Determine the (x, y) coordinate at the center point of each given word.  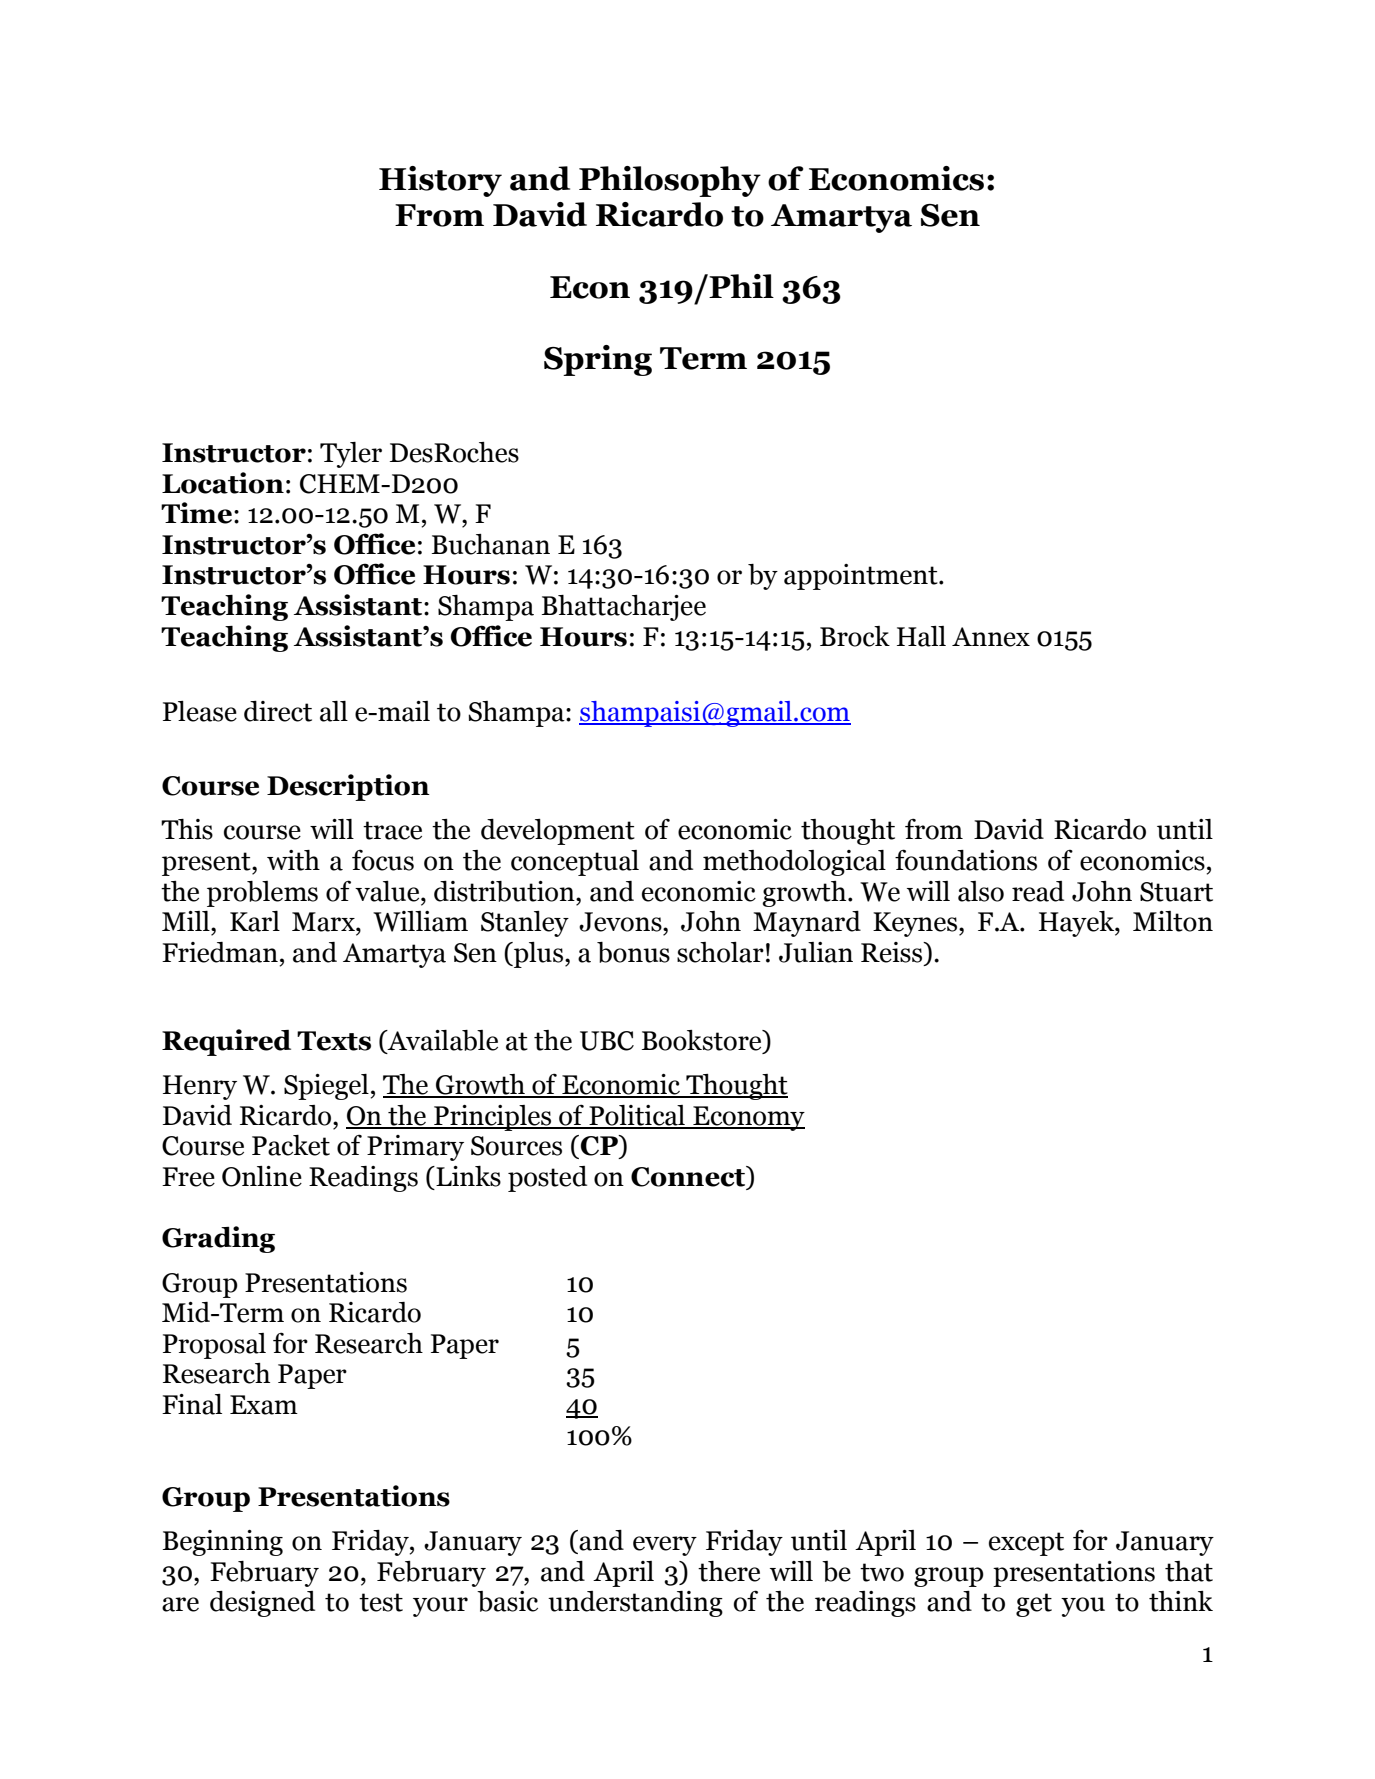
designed (262, 1604)
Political (637, 1116)
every (665, 1546)
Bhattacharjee (624, 608)
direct (278, 711)
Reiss (893, 953)
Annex (991, 637)
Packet (291, 1145)
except (1026, 1544)
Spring (598, 360)
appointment (862, 577)
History (440, 181)
